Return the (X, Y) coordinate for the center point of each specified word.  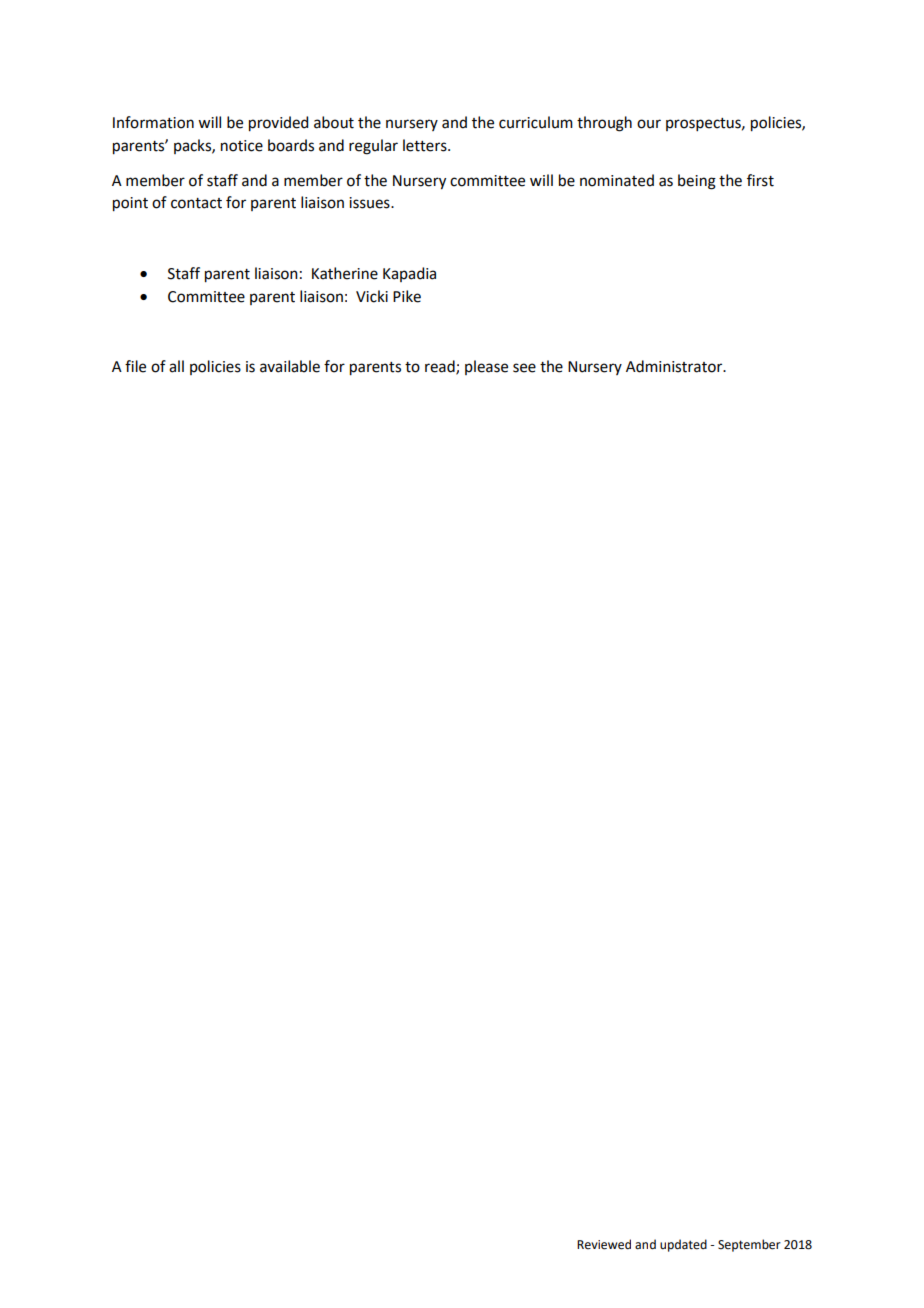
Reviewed (604, 1244)
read (441, 367)
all (176, 366)
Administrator (675, 366)
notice (242, 146)
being (697, 182)
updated (683, 1245)
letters (426, 145)
